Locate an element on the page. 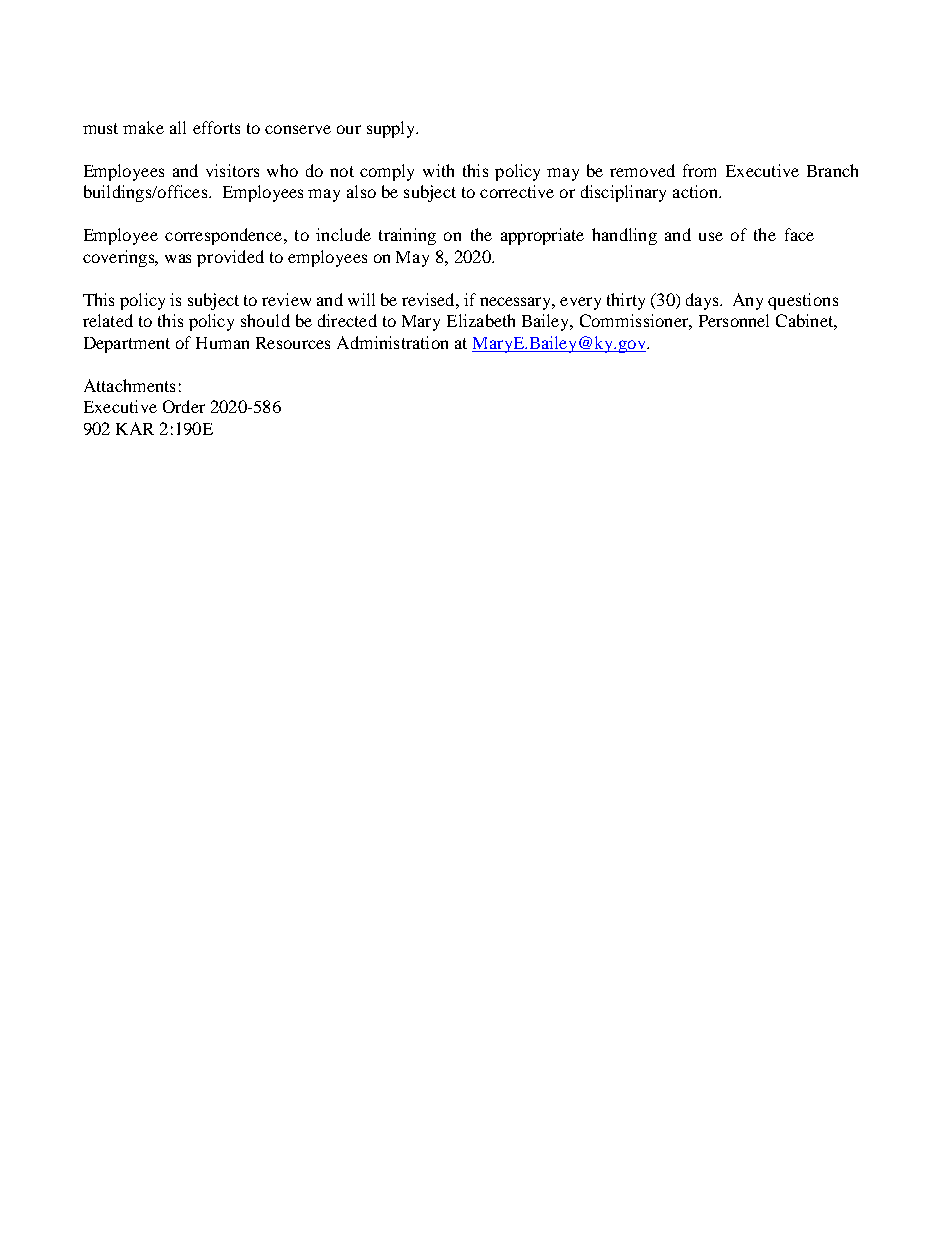 The image size is (952, 1233). KAR is located at coordinates (135, 428).
